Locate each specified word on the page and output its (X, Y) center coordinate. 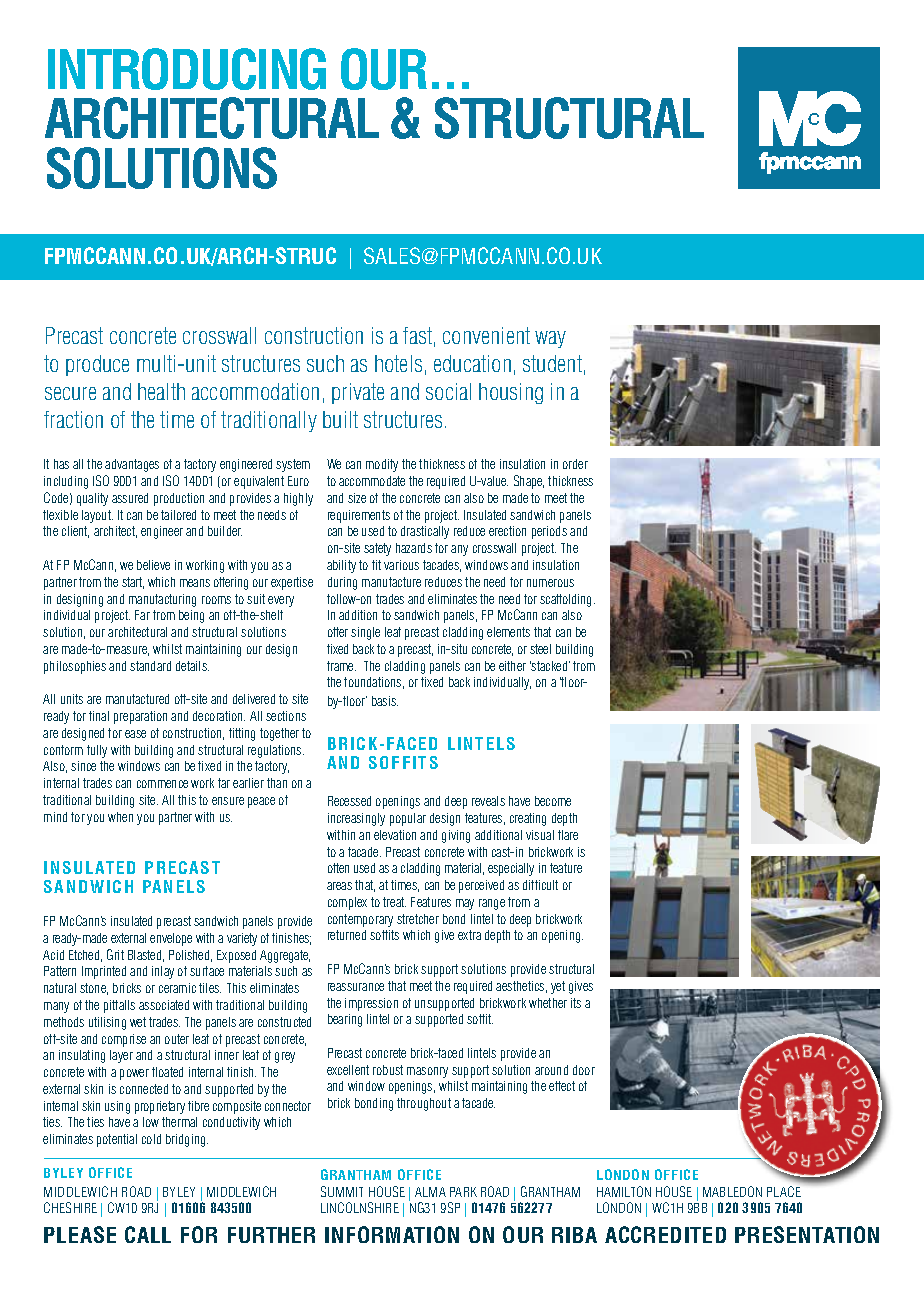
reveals (488, 801)
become (553, 801)
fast (417, 335)
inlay (163, 972)
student (552, 363)
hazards (414, 548)
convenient (486, 335)
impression (371, 1004)
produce (97, 365)
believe (153, 565)
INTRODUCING (187, 69)
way (550, 339)
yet (558, 987)
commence (162, 784)
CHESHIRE (70, 1207)
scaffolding (567, 600)
